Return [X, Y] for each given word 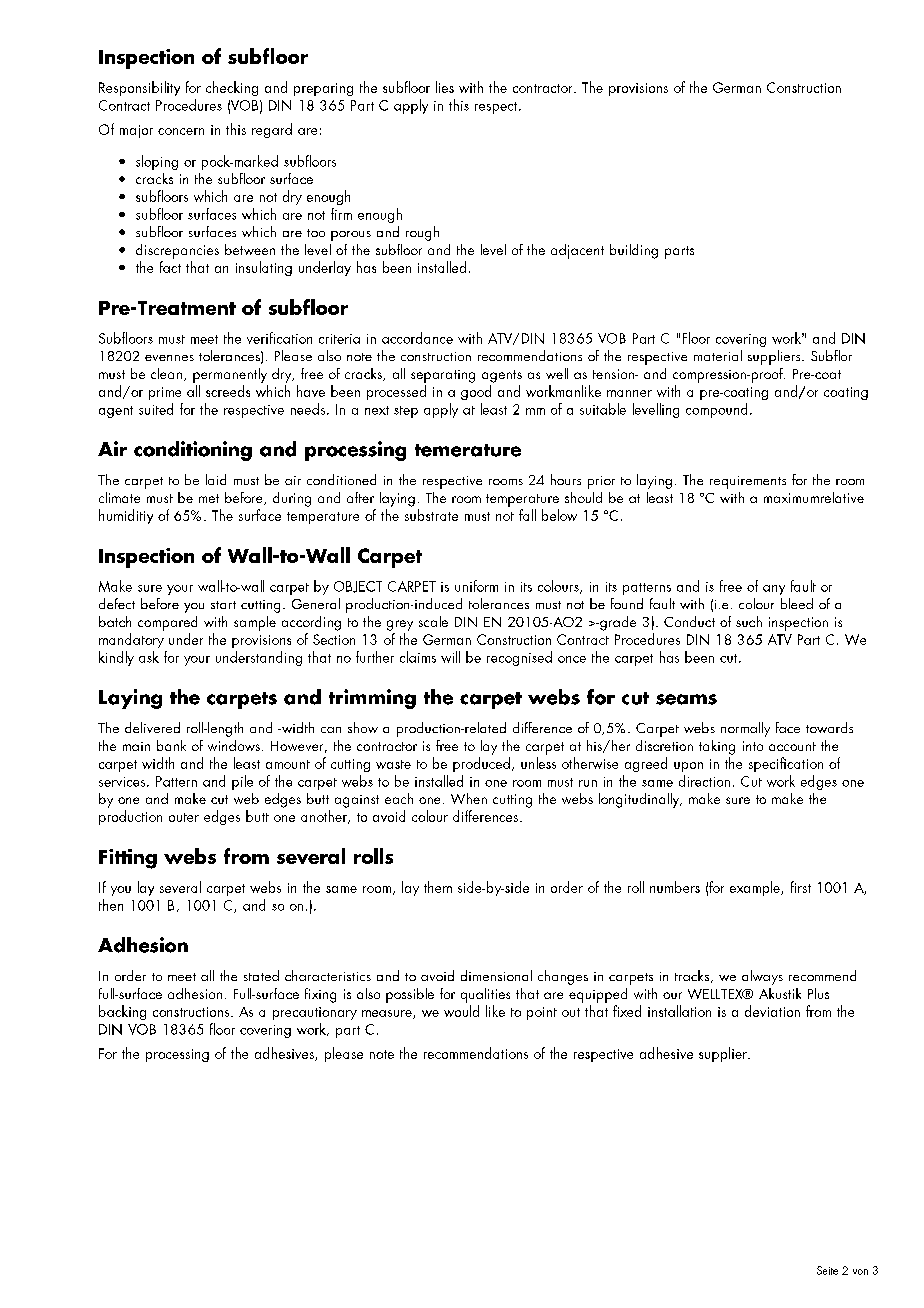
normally [745, 729]
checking [232, 88]
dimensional [496, 975]
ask [149, 657]
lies [445, 87]
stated [261, 975]
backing [122, 1012]
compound [716, 410]
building [634, 251]
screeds [228, 391]
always [762, 977]
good [476, 392]
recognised [519, 658]
